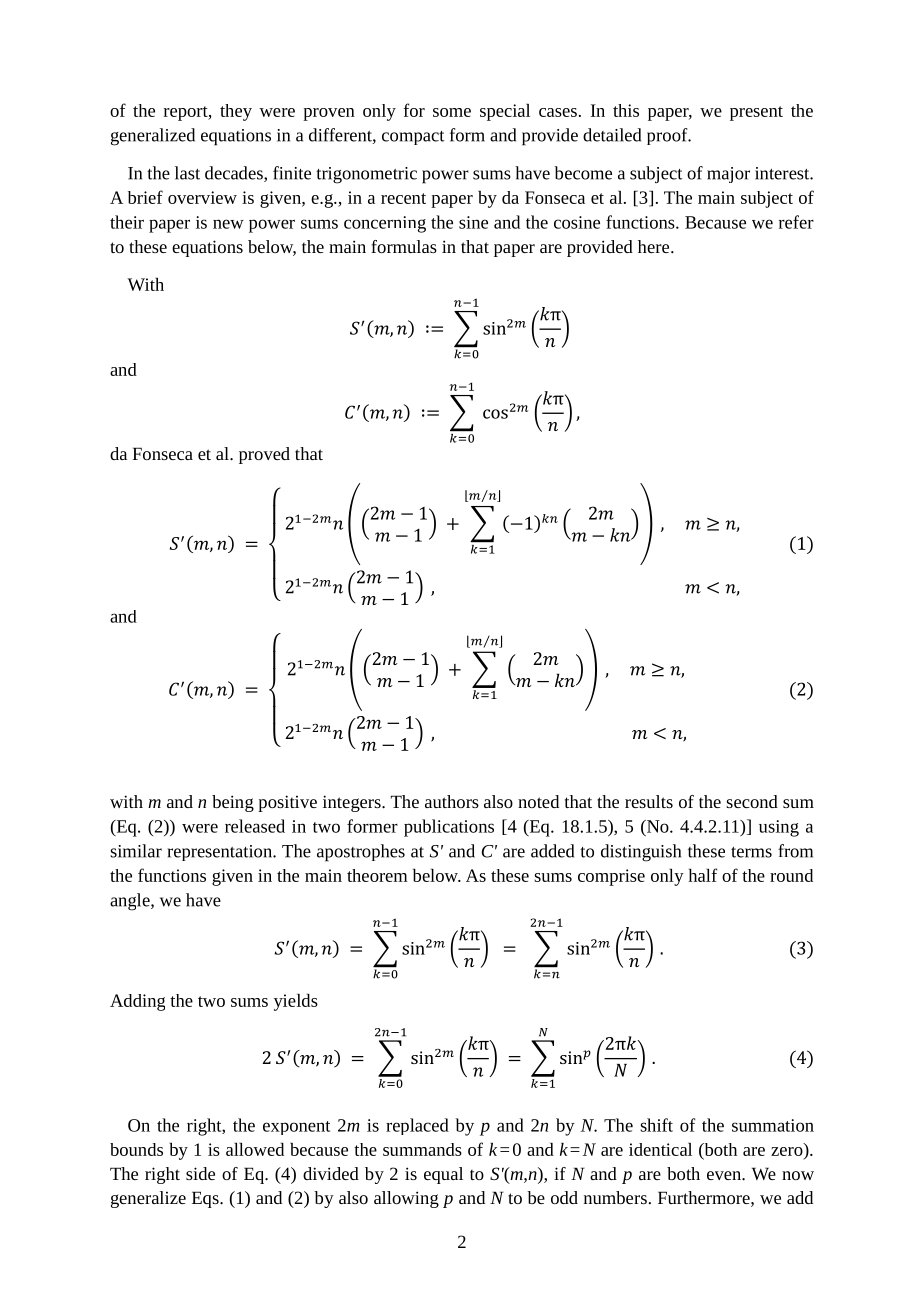 This screenshot has width=924, height=1308. What do you see at coordinates (233, 803) in the screenshot?
I see `being` at bounding box center [233, 803].
